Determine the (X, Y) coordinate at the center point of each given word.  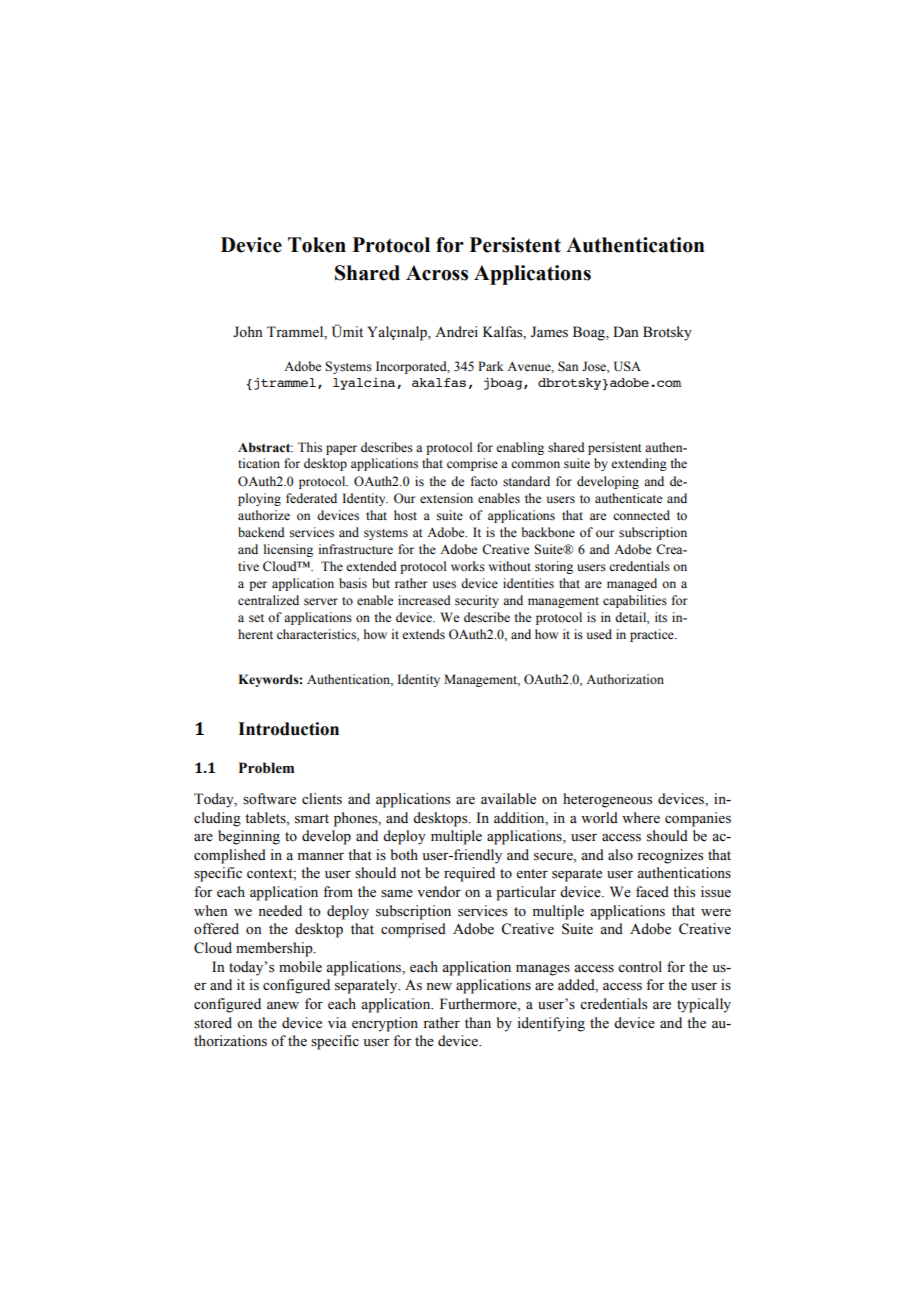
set (256, 618)
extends (423, 634)
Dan (626, 331)
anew (283, 1005)
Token (317, 245)
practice (653, 635)
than (478, 1022)
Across (437, 273)
